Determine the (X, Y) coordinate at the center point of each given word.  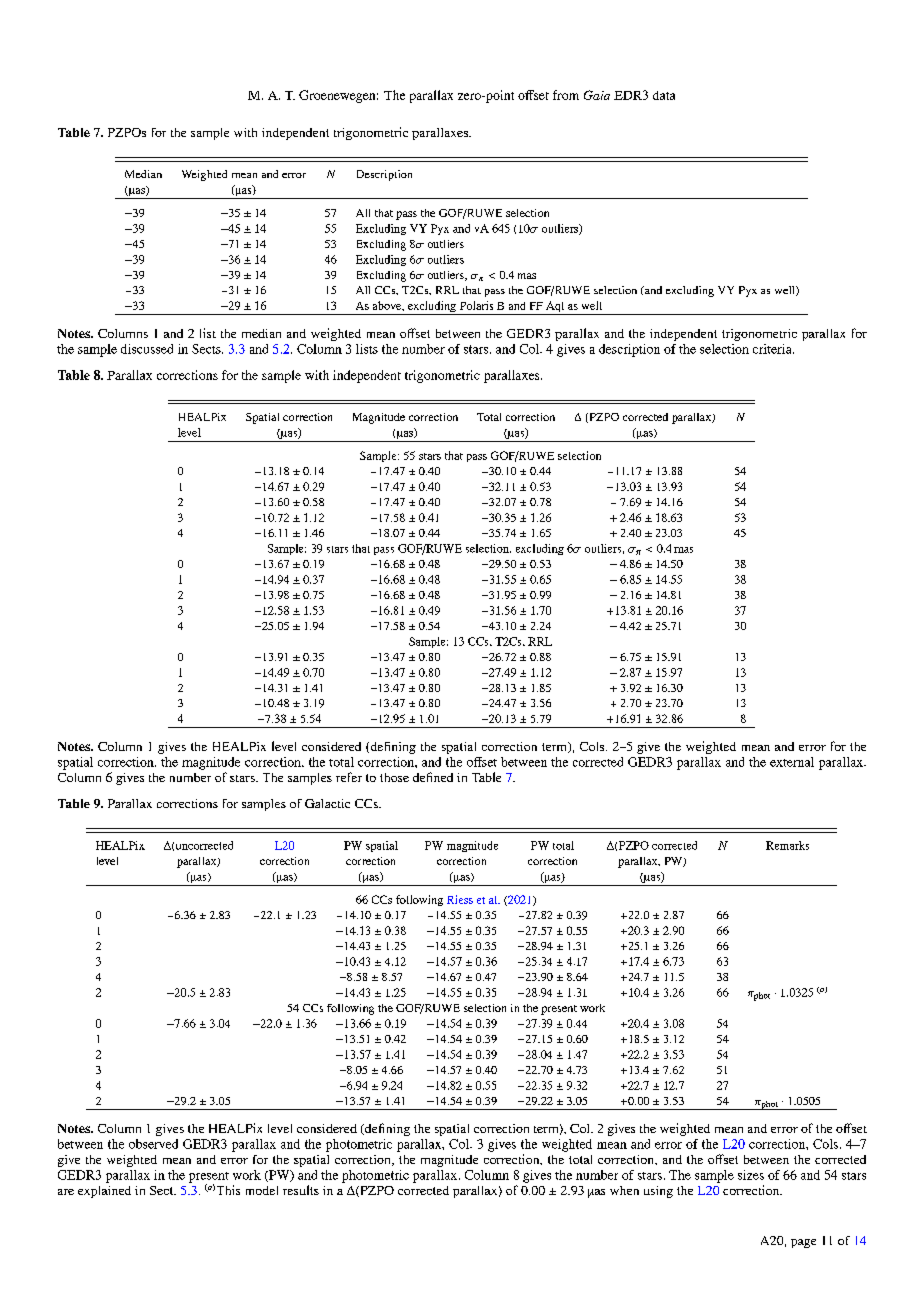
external (792, 762)
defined (433, 777)
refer (349, 777)
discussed (147, 349)
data (664, 95)
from (566, 95)
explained (104, 1192)
